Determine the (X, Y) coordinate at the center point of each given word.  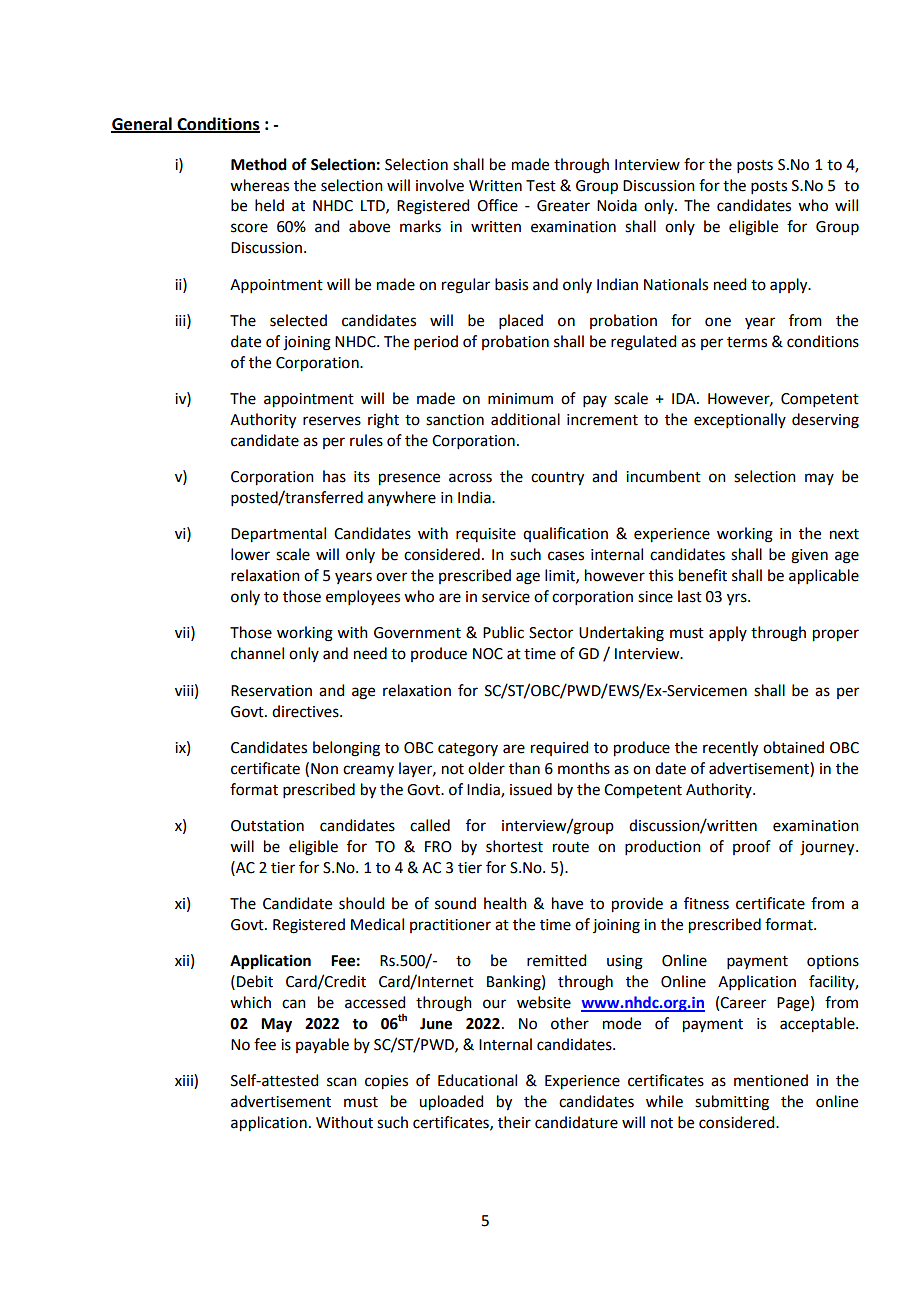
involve (440, 185)
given (809, 556)
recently (730, 749)
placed (521, 321)
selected (298, 320)
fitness (706, 903)
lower (250, 554)
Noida (617, 205)
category (468, 750)
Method (259, 164)
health (505, 903)
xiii (185, 1081)
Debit (255, 981)
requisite (486, 535)
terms (747, 342)
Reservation (271, 691)
